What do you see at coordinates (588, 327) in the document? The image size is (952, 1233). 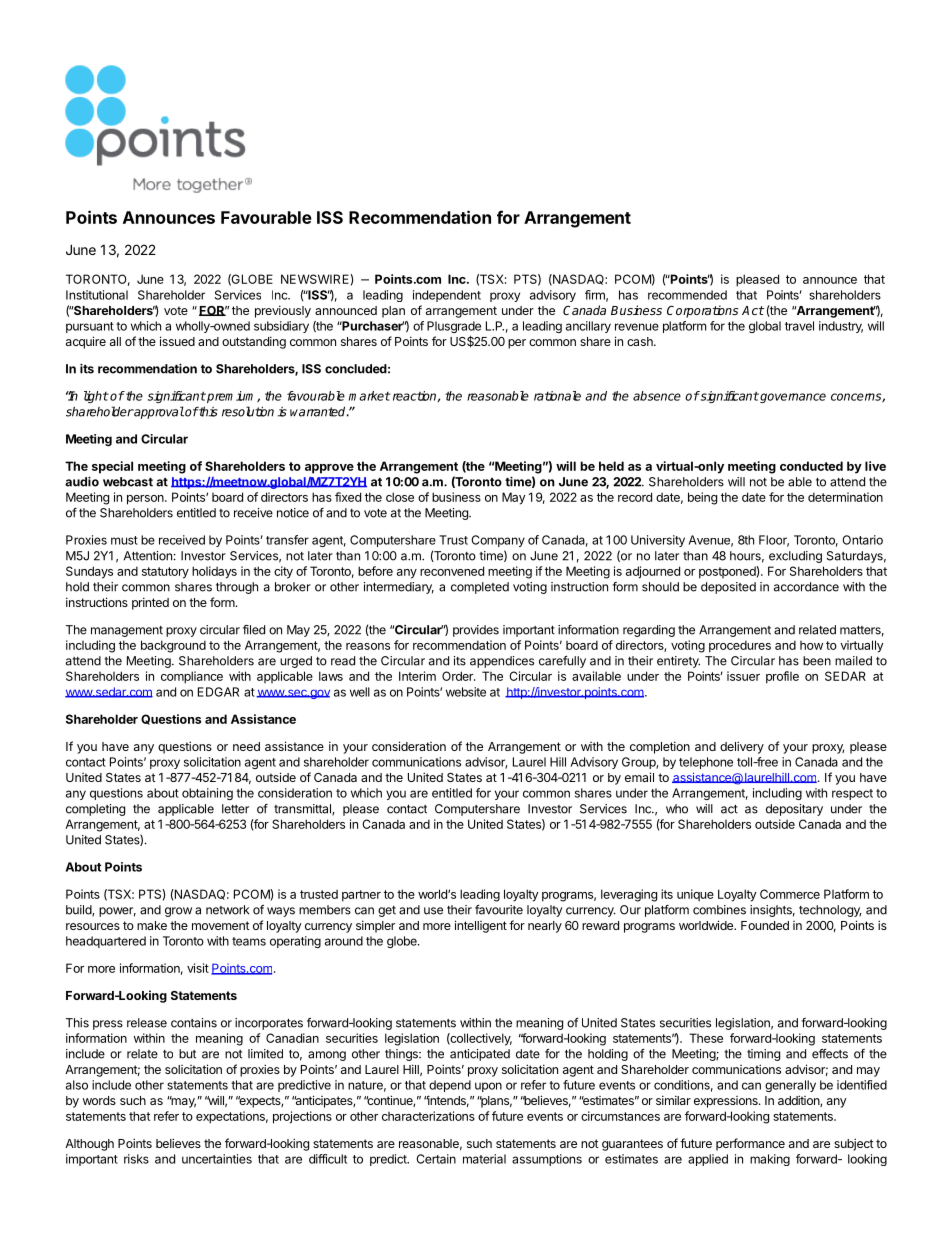 I see `ancillary` at bounding box center [588, 327].
